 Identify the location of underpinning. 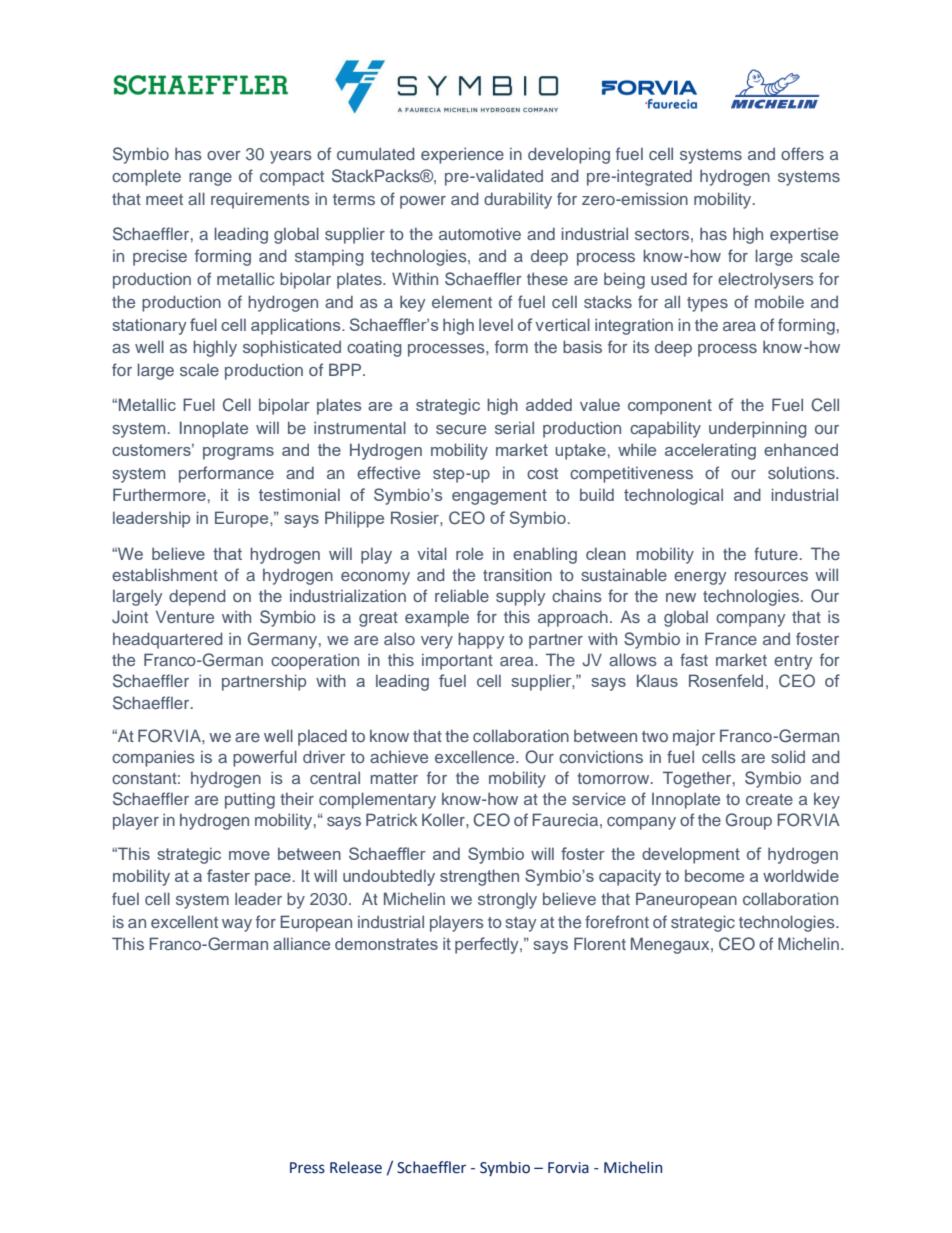
(758, 429).
